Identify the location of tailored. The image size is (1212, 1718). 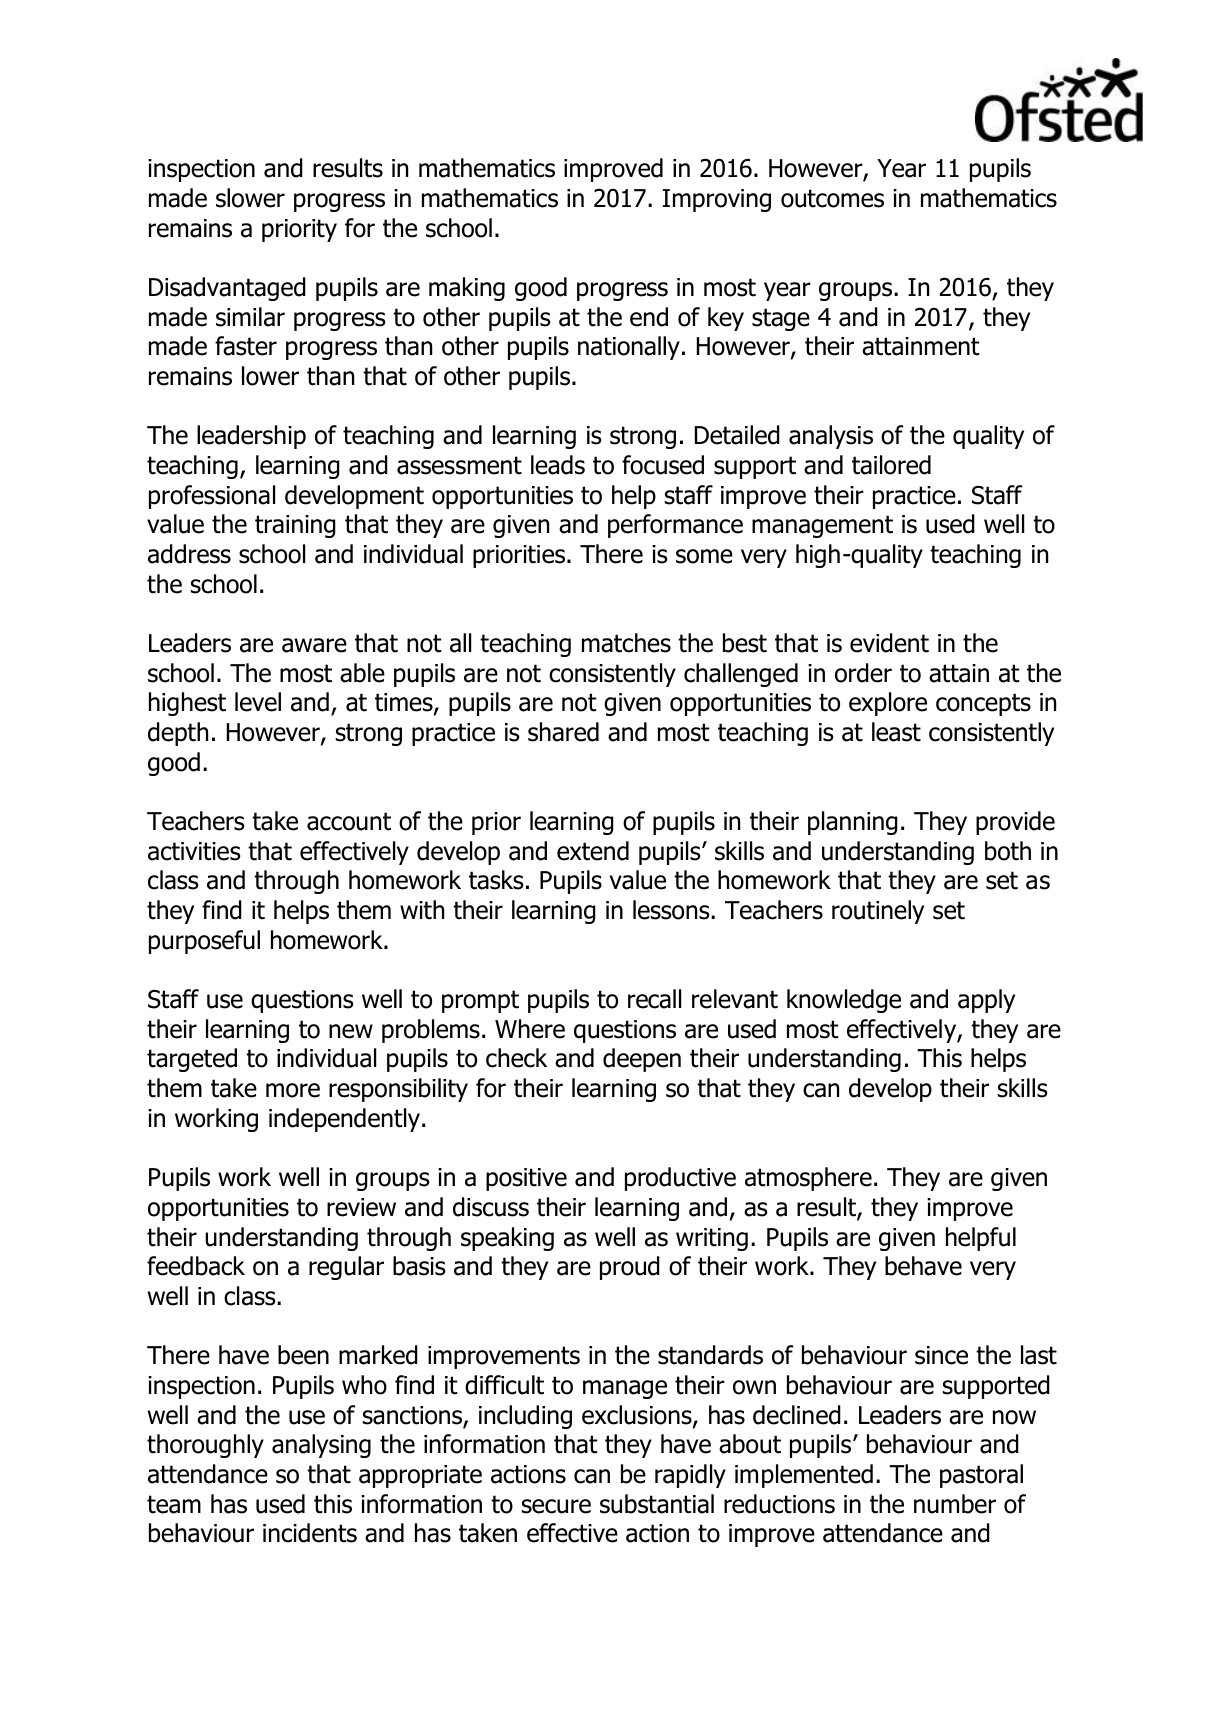
(891, 465).
